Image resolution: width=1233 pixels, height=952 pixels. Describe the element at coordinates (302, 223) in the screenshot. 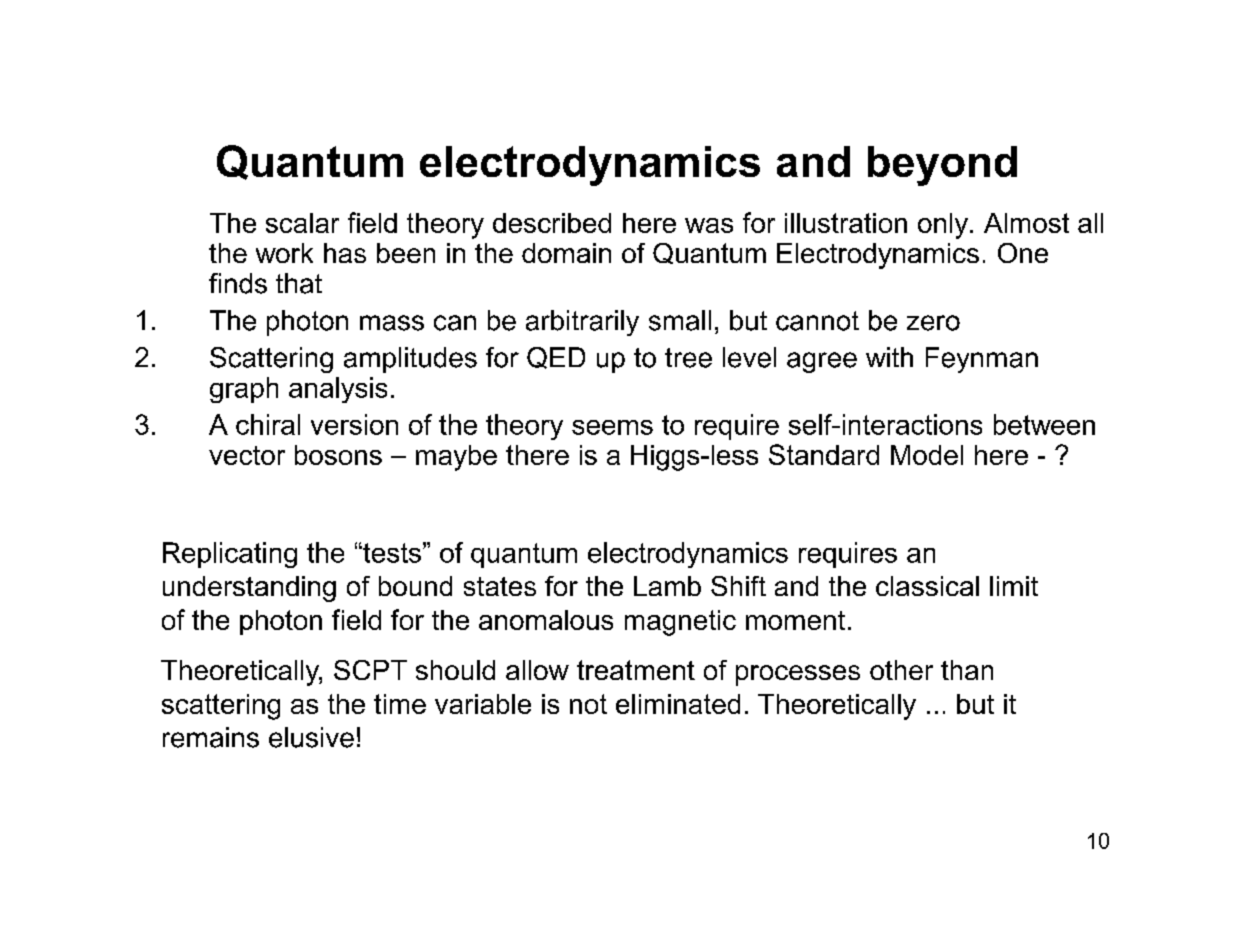

I see `scalar` at that location.
